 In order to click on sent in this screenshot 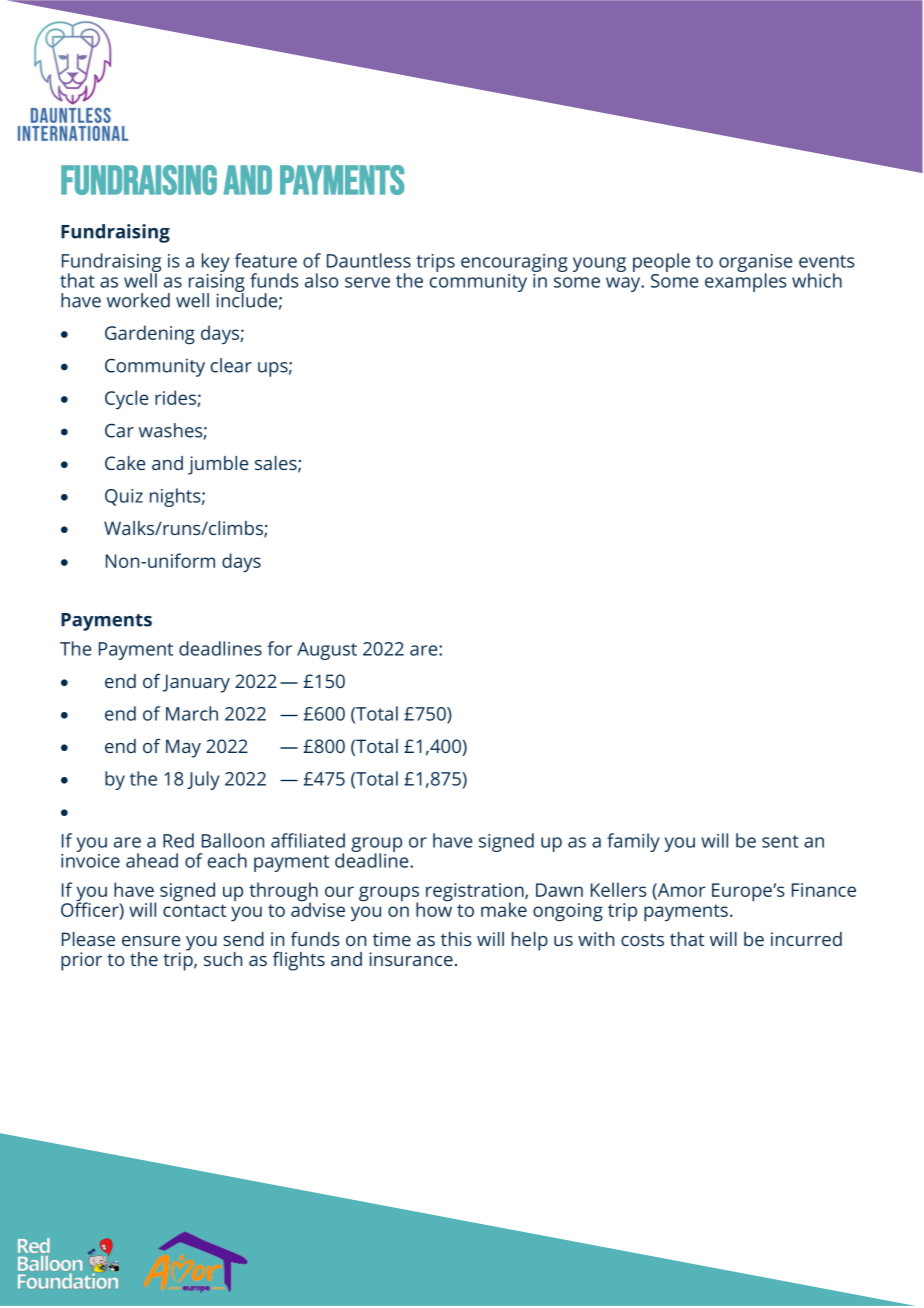, I will do `click(780, 841)`.
